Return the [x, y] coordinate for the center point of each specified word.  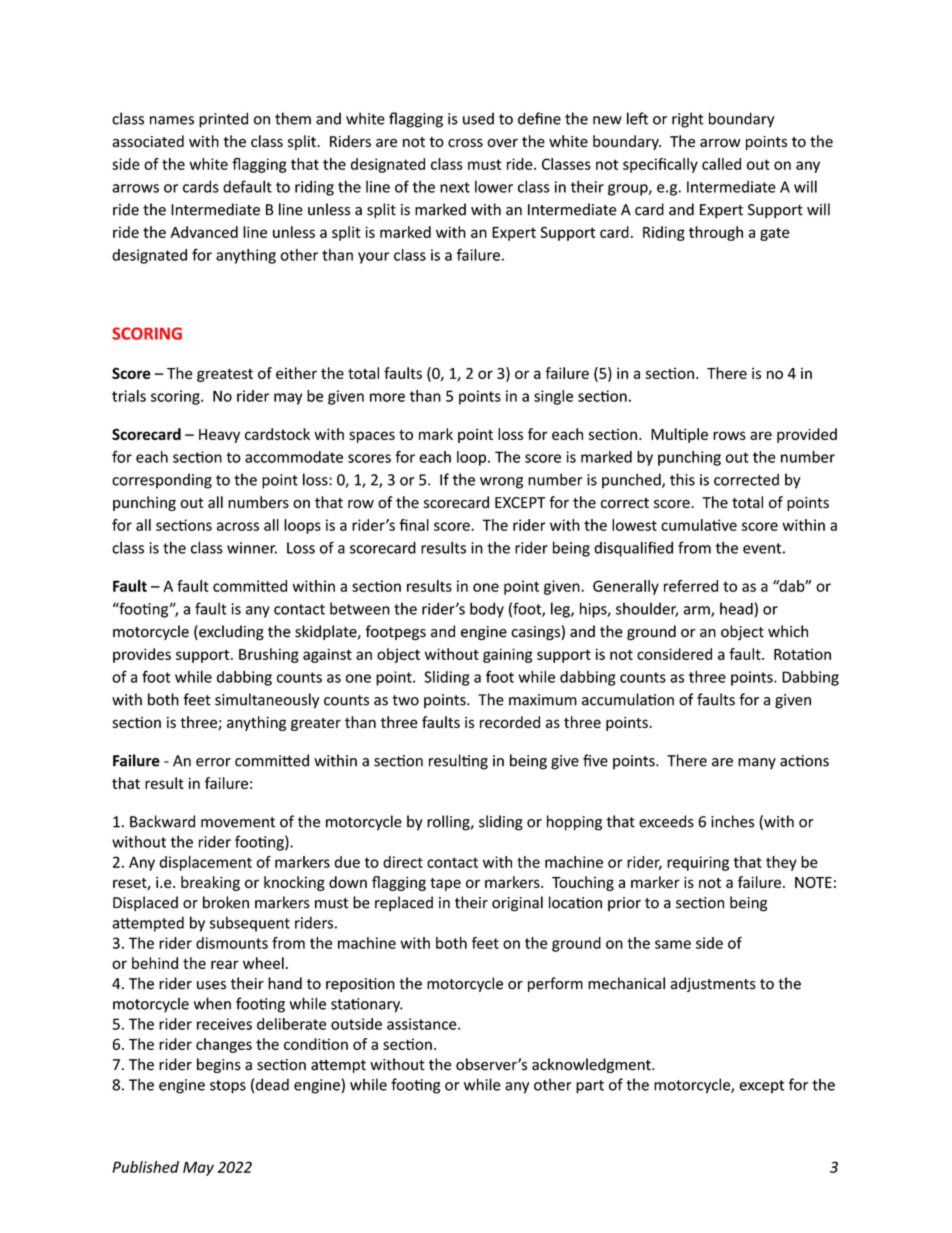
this [682, 479]
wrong [501, 483]
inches [732, 821]
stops [228, 1087]
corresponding [162, 481]
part [590, 1087]
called [721, 164]
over [502, 143]
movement [238, 822]
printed [223, 120]
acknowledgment [592, 1065]
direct [403, 862]
